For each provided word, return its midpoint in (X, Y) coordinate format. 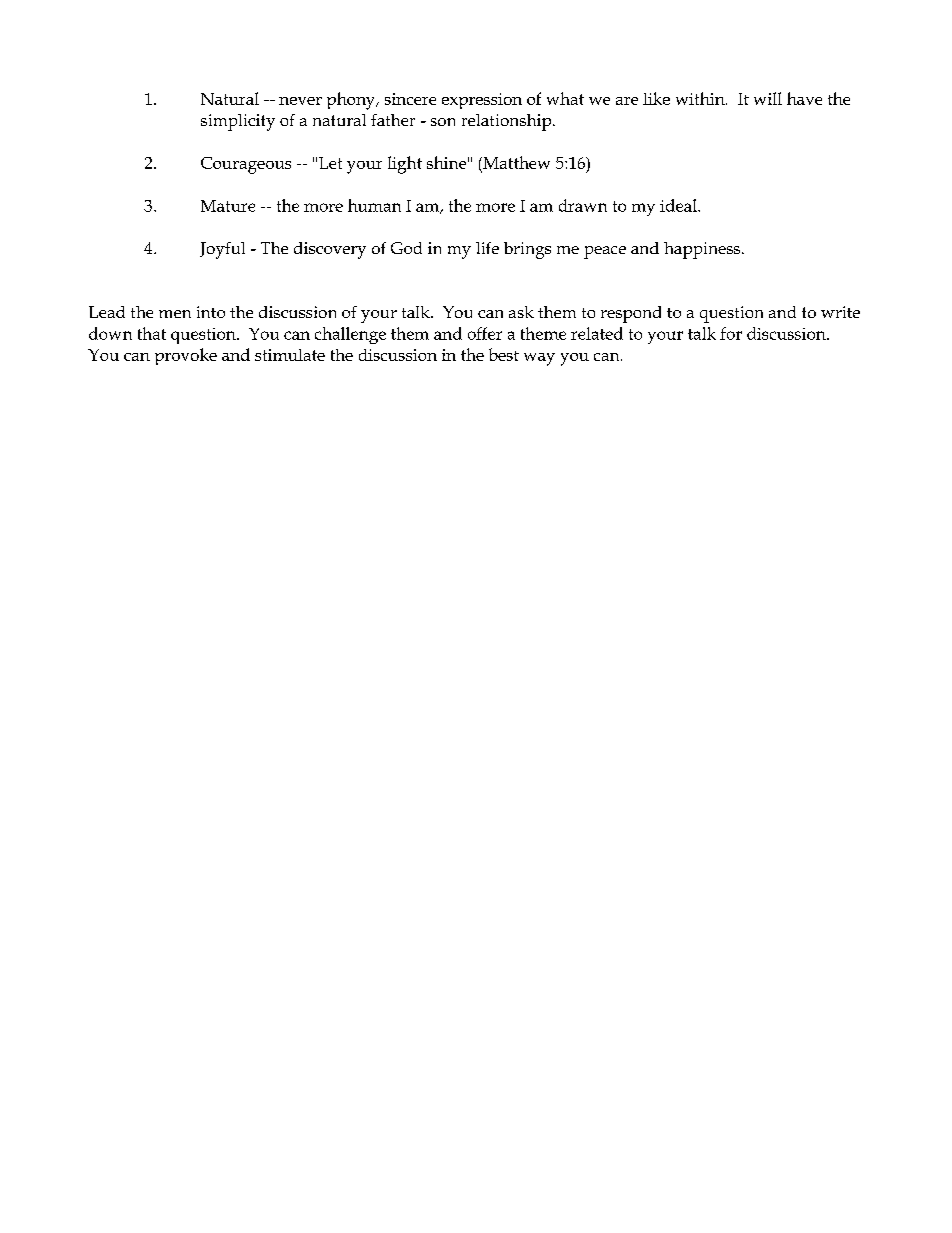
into (211, 312)
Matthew (515, 162)
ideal (679, 205)
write (840, 312)
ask (521, 312)
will (768, 98)
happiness (702, 250)
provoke (186, 356)
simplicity (238, 122)
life (487, 248)
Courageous (246, 165)
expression (482, 101)
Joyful (222, 250)
